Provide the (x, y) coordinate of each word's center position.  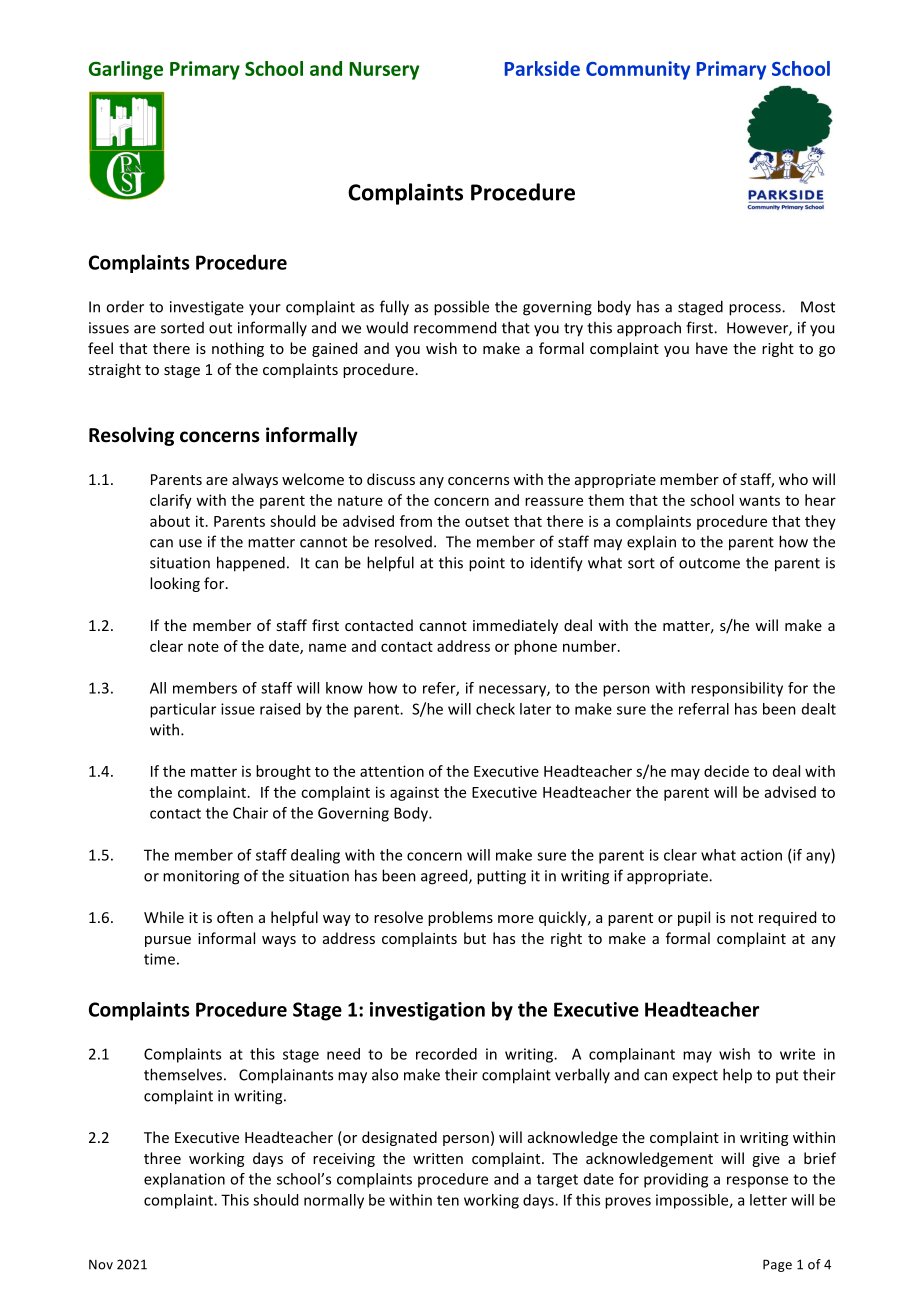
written (438, 1158)
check (495, 709)
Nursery (384, 71)
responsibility (737, 689)
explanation (184, 1180)
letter (768, 1200)
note (203, 647)
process (756, 310)
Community (638, 70)
